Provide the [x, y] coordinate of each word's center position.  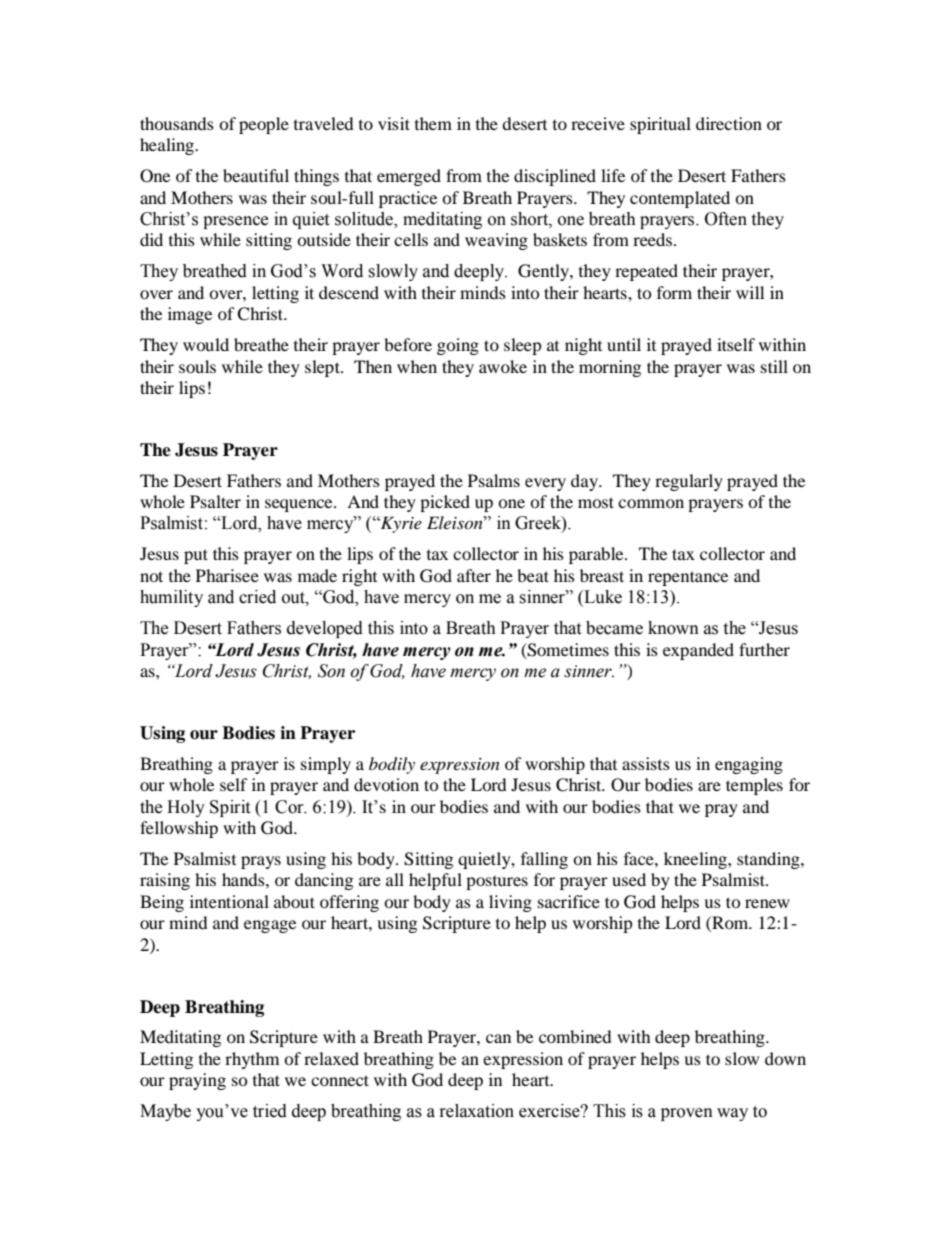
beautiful [256, 175]
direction [729, 123]
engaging [749, 765]
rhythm [252, 1060]
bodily [392, 765]
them [433, 123]
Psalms [494, 480]
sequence [300, 505]
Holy [186, 808]
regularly [689, 482]
